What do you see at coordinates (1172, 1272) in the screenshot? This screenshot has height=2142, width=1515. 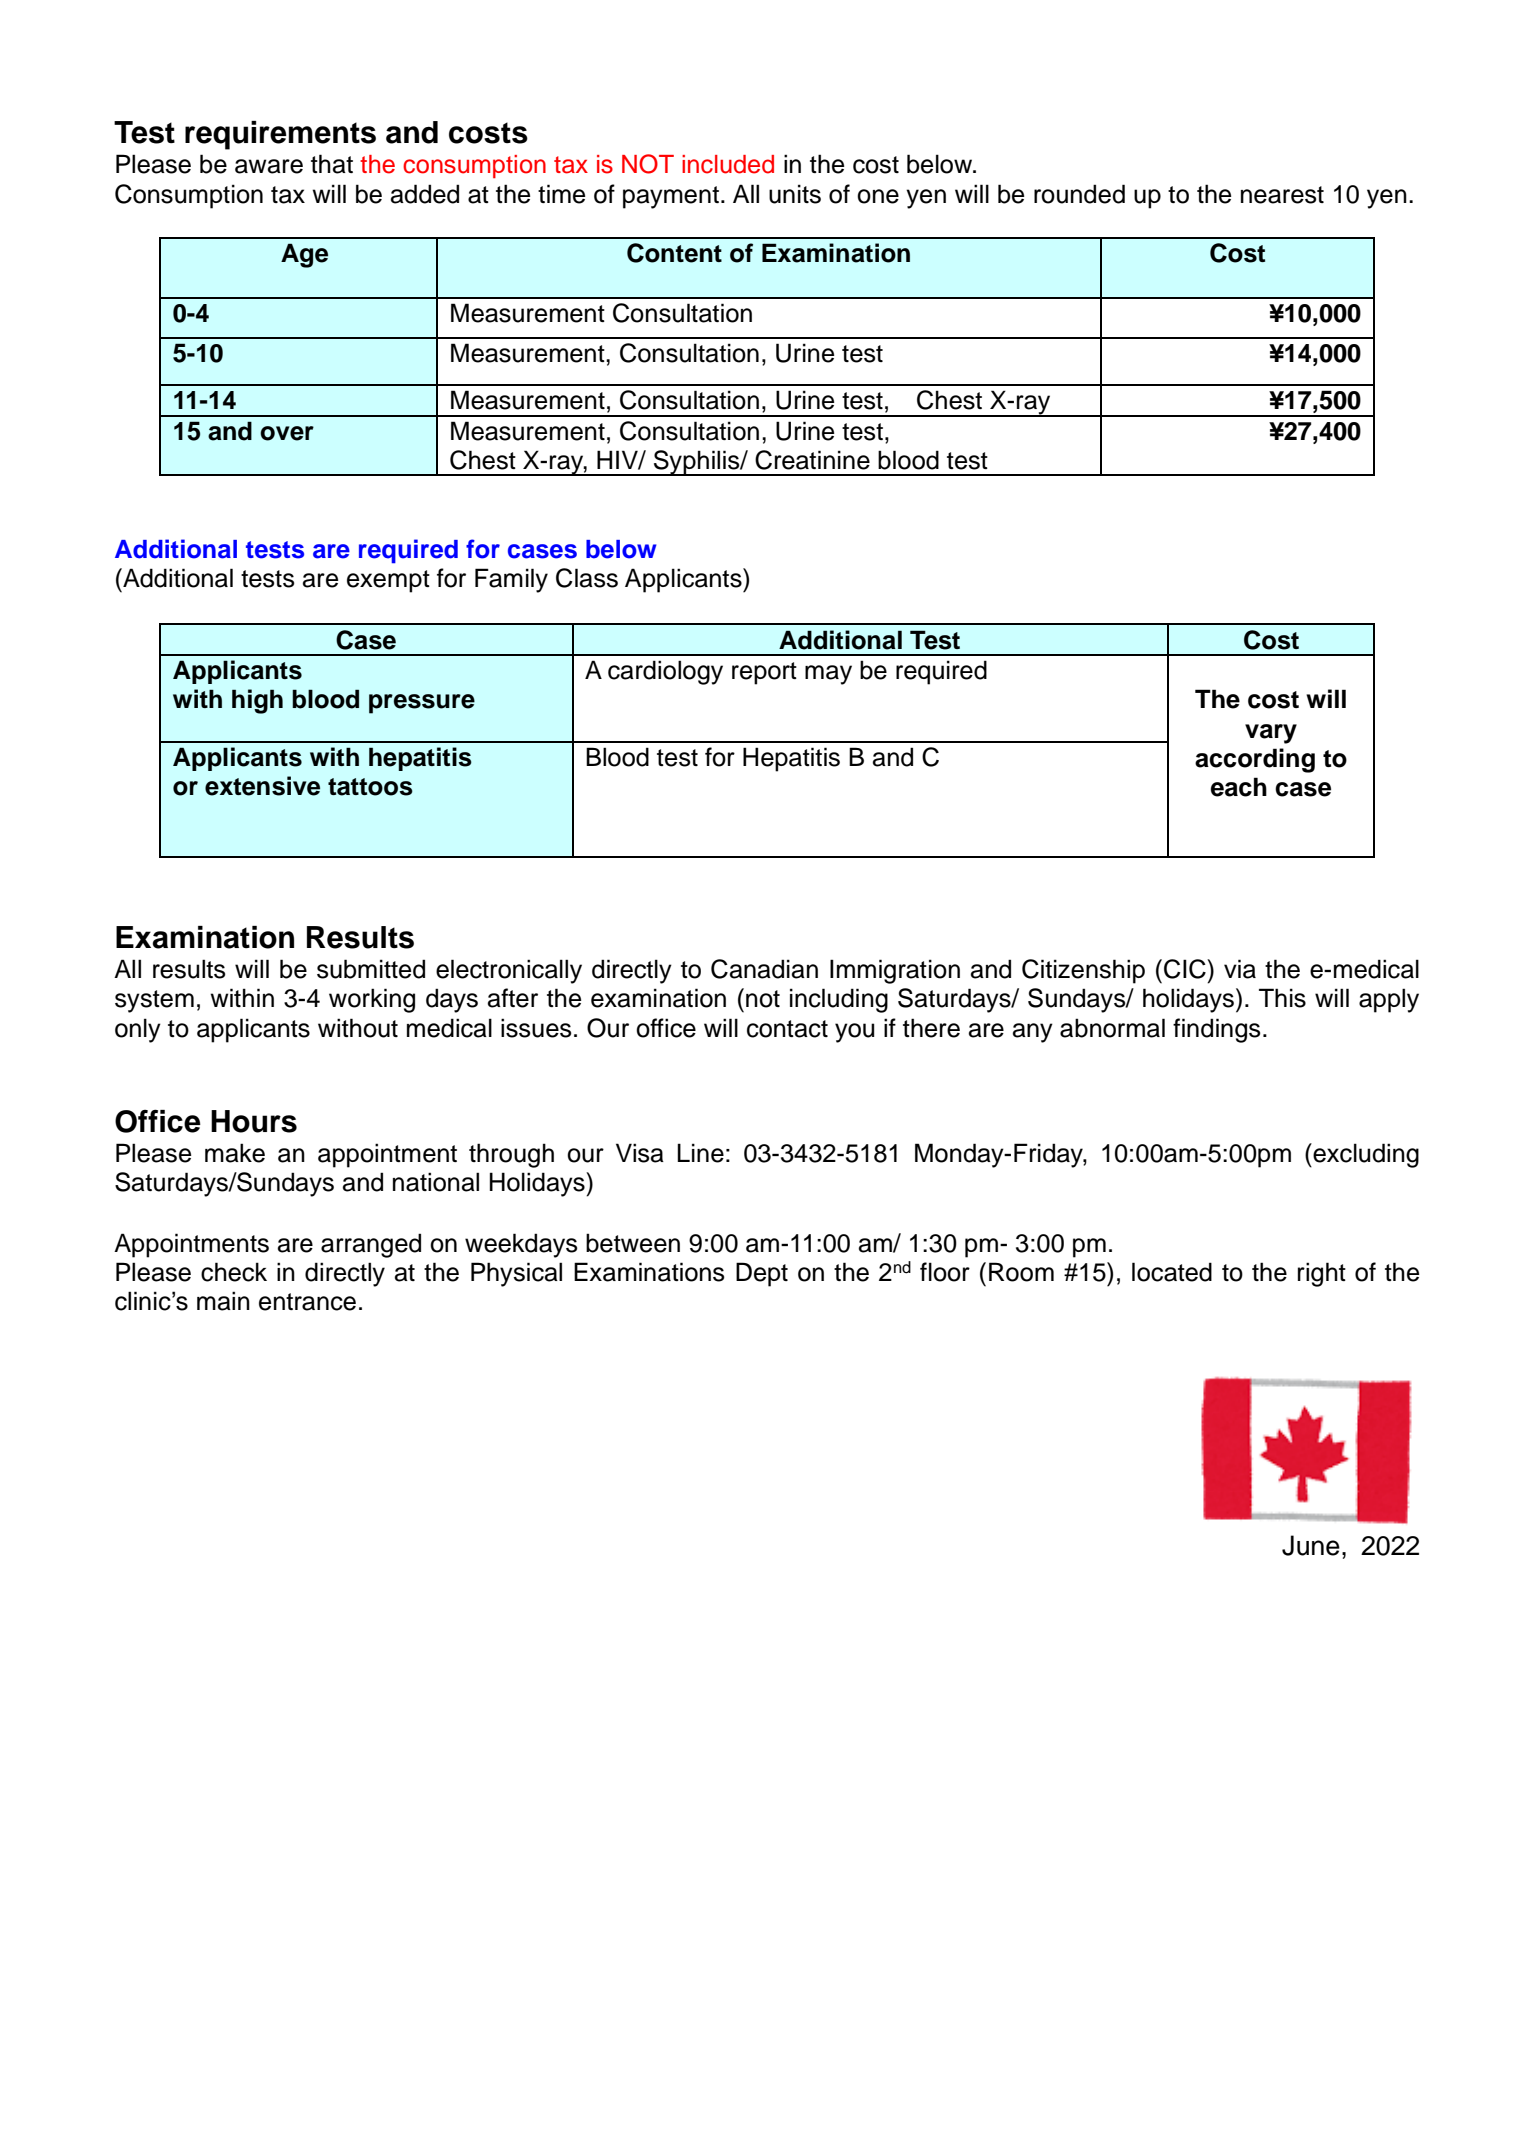 I see `located` at bounding box center [1172, 1272].
